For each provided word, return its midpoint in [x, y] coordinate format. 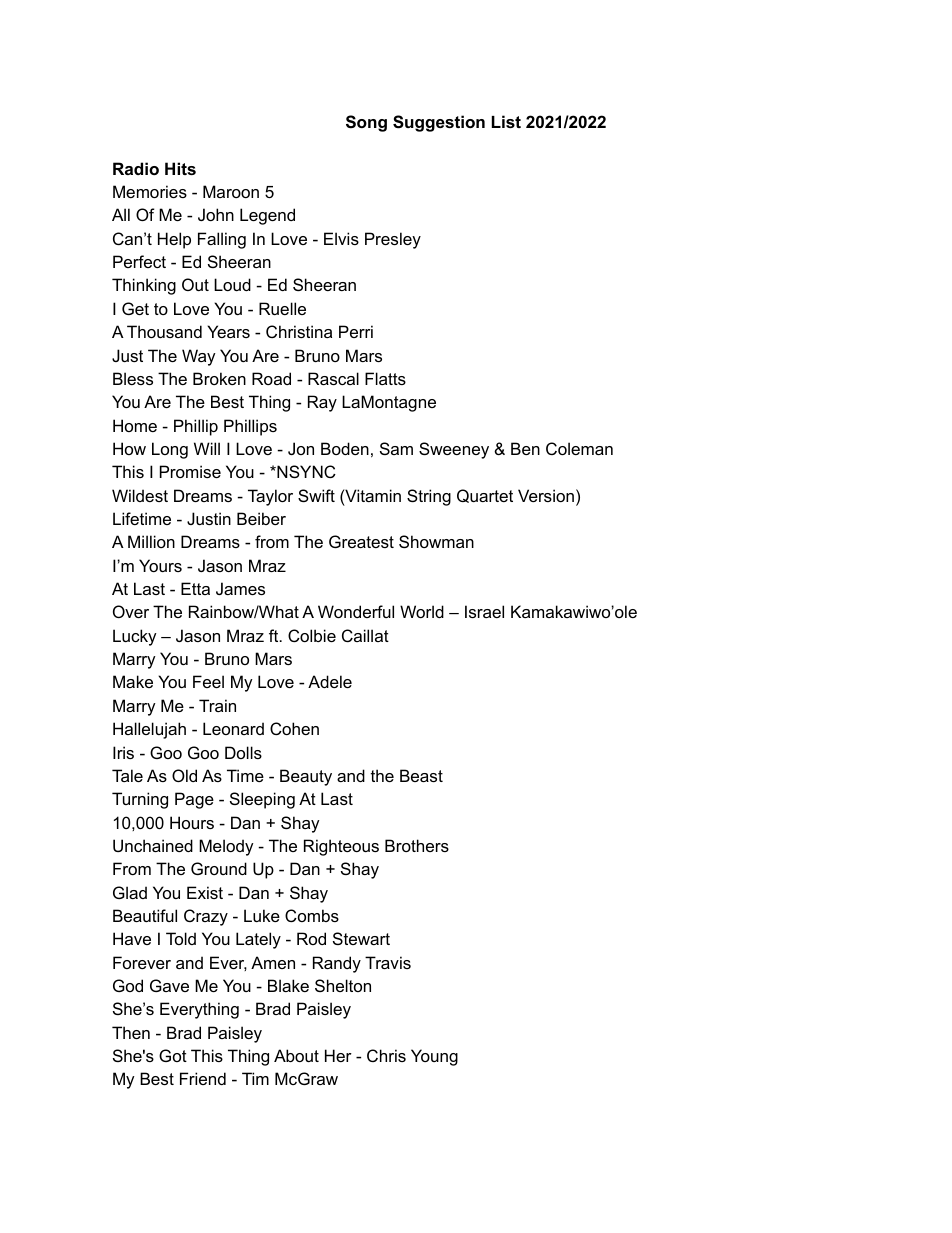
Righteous [341, 847]
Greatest [361, 541]
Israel [484, 611]
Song [366, 123]
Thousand [164, 331]
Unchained [153, 845]
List [506, 121]
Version [546, 495]
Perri [356, 331]
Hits [180, 168]
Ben [525, 448]
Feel [208, 681]
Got [173, 1055]
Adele [330, 681]
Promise [190, 471]
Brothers [417, 845]
